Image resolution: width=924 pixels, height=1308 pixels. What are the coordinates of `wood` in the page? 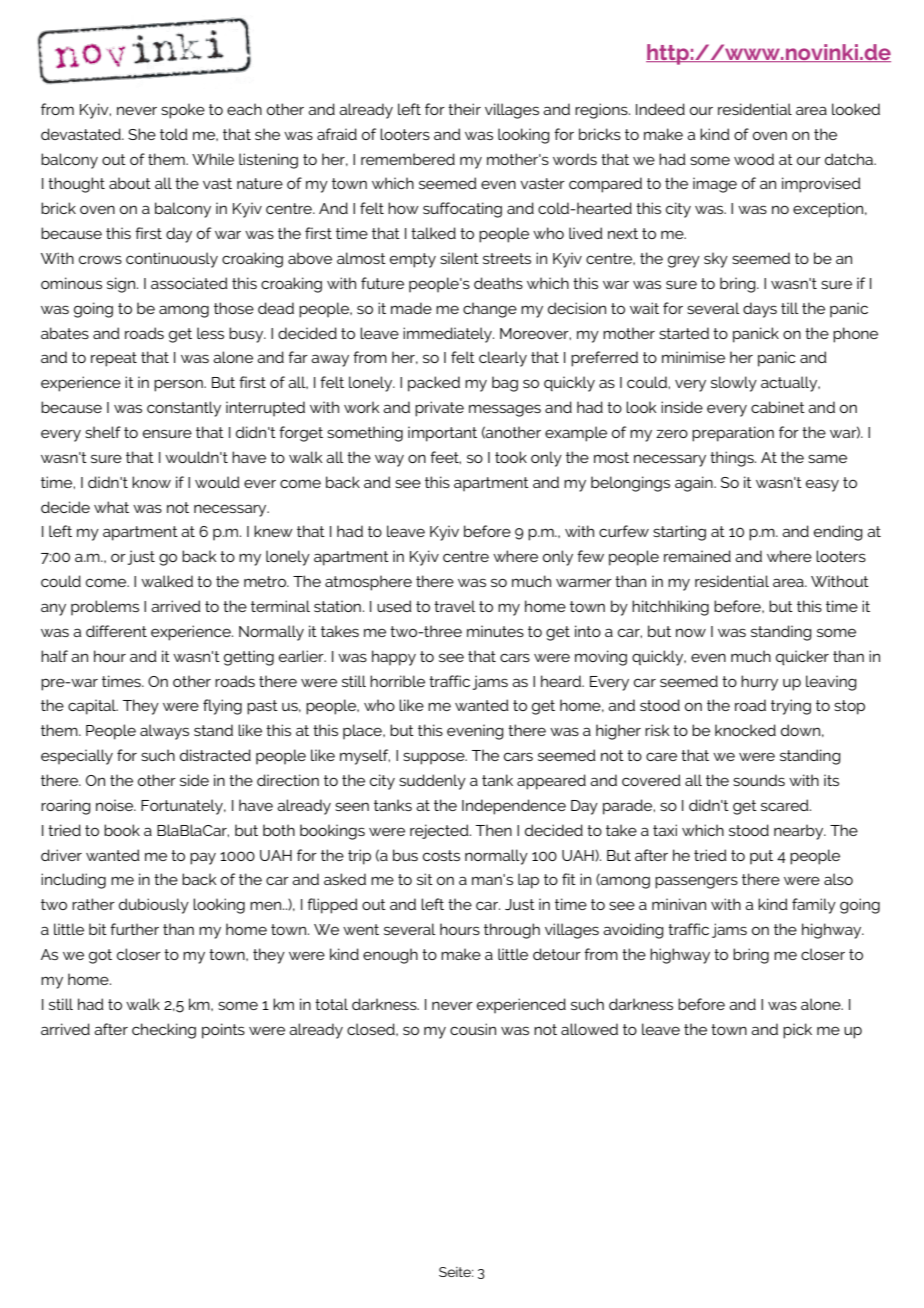 It's located at (754, 159).
